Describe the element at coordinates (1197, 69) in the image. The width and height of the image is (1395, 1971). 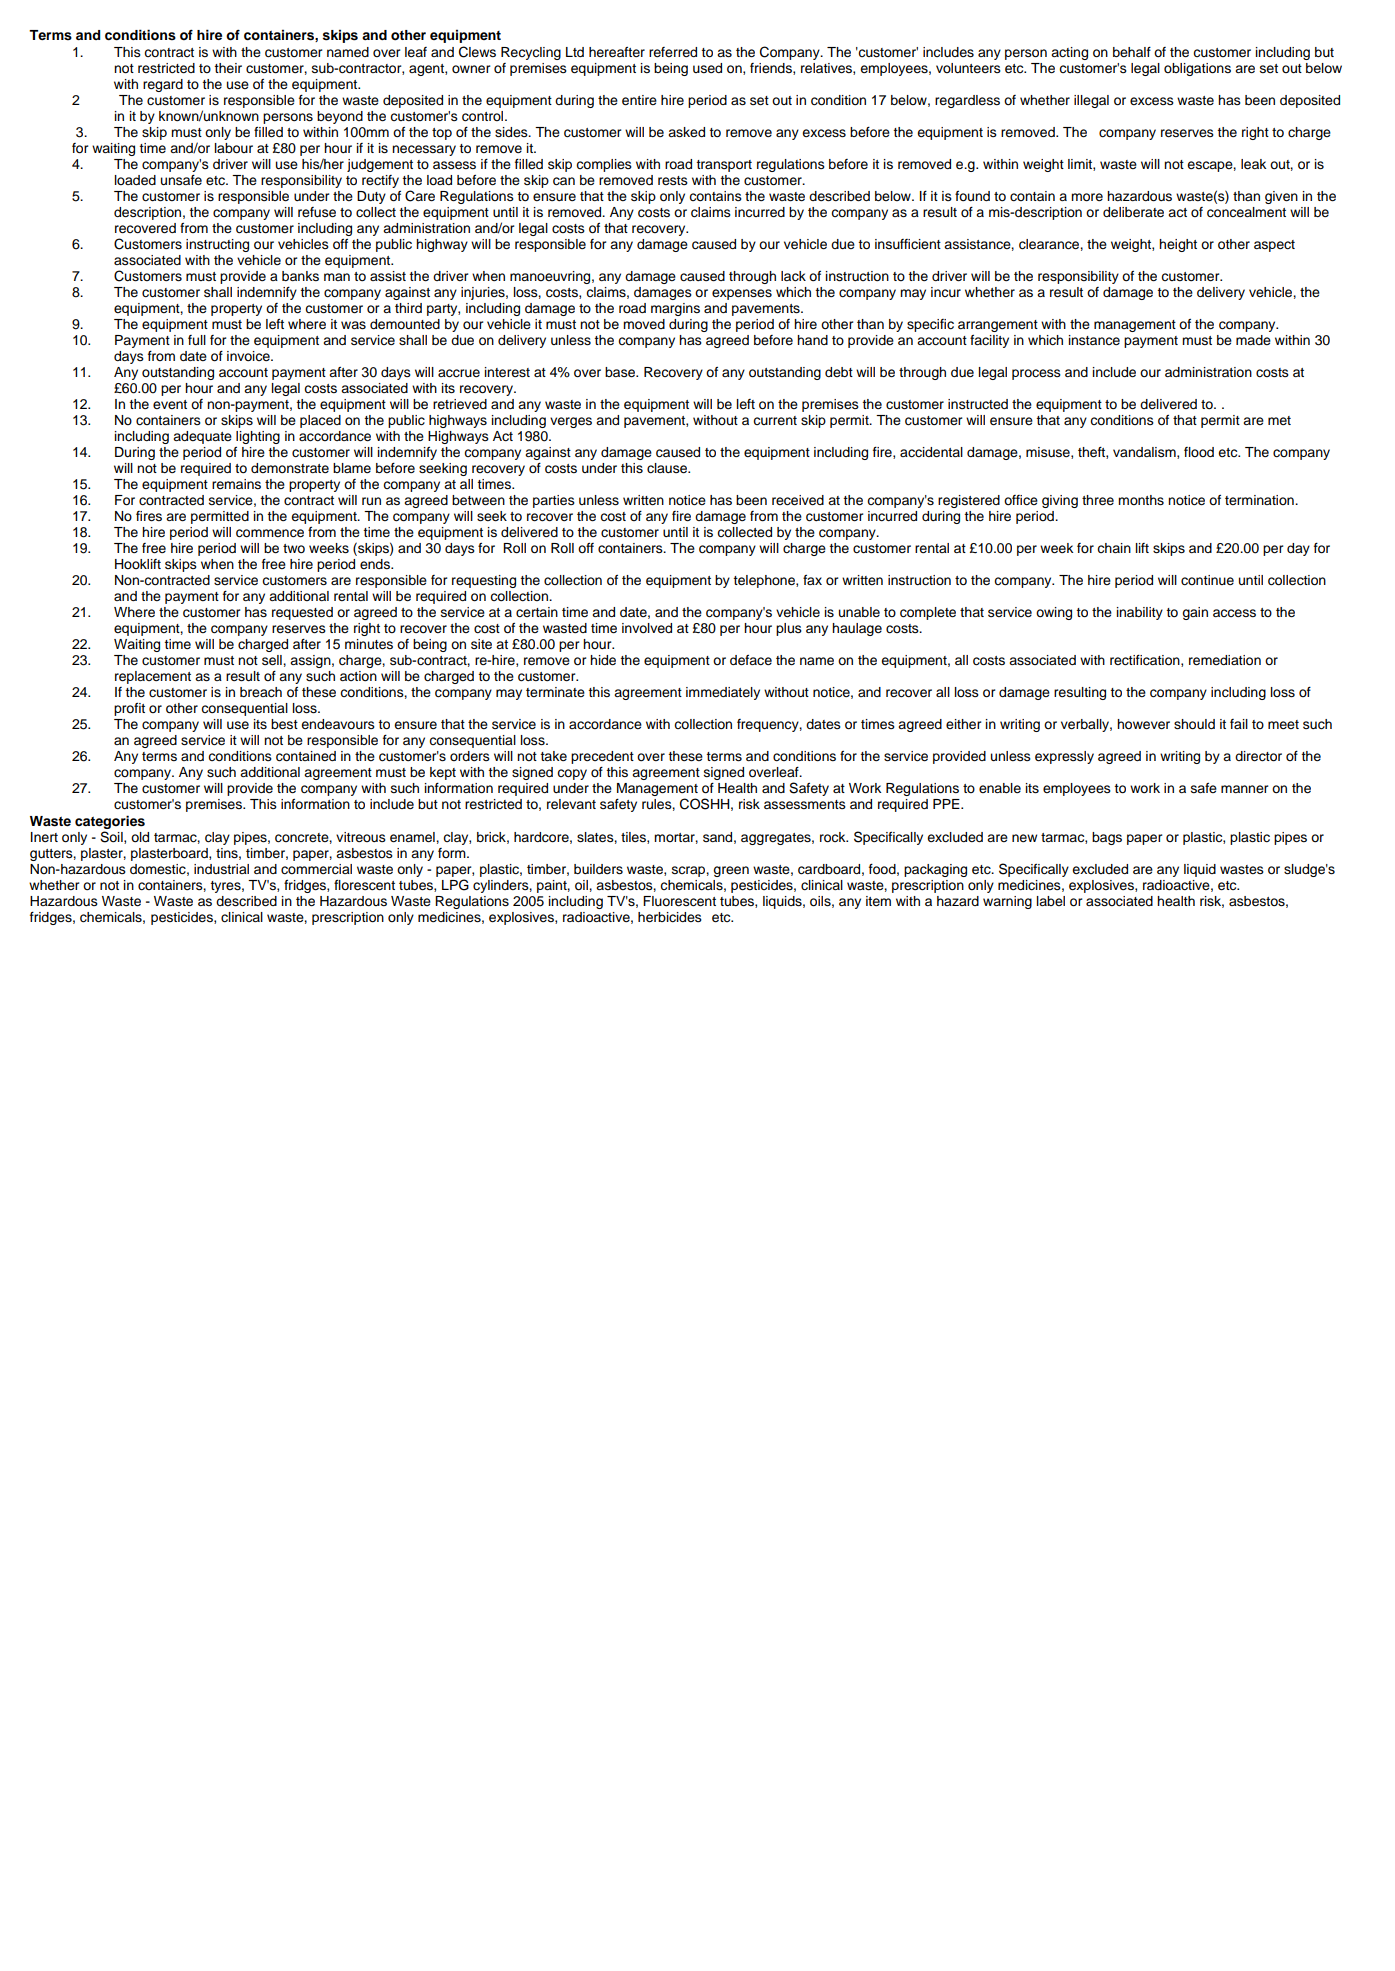
I see `obligations` at that location.
